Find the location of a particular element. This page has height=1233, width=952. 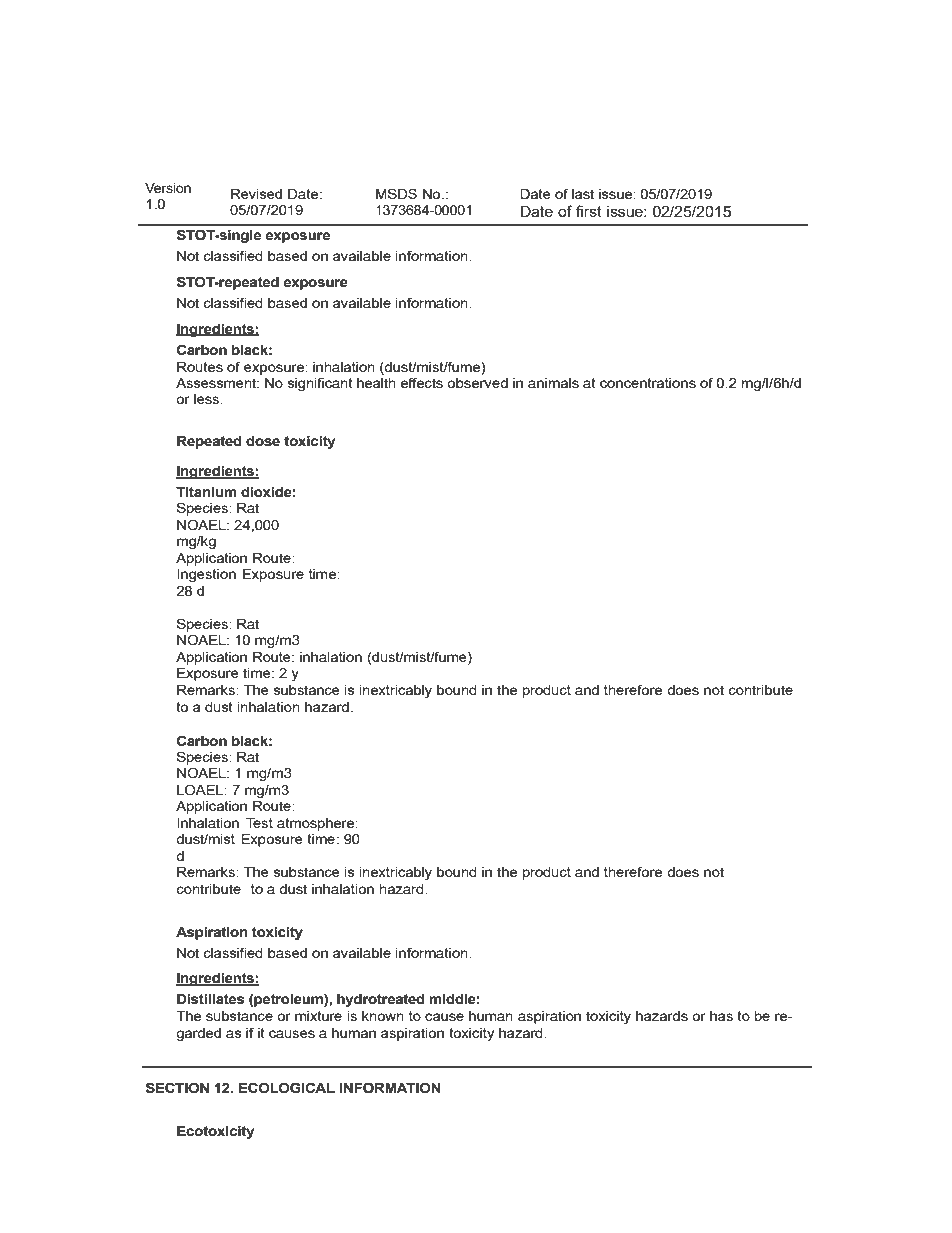

Ingestion is located at coordinates (206, 575).
